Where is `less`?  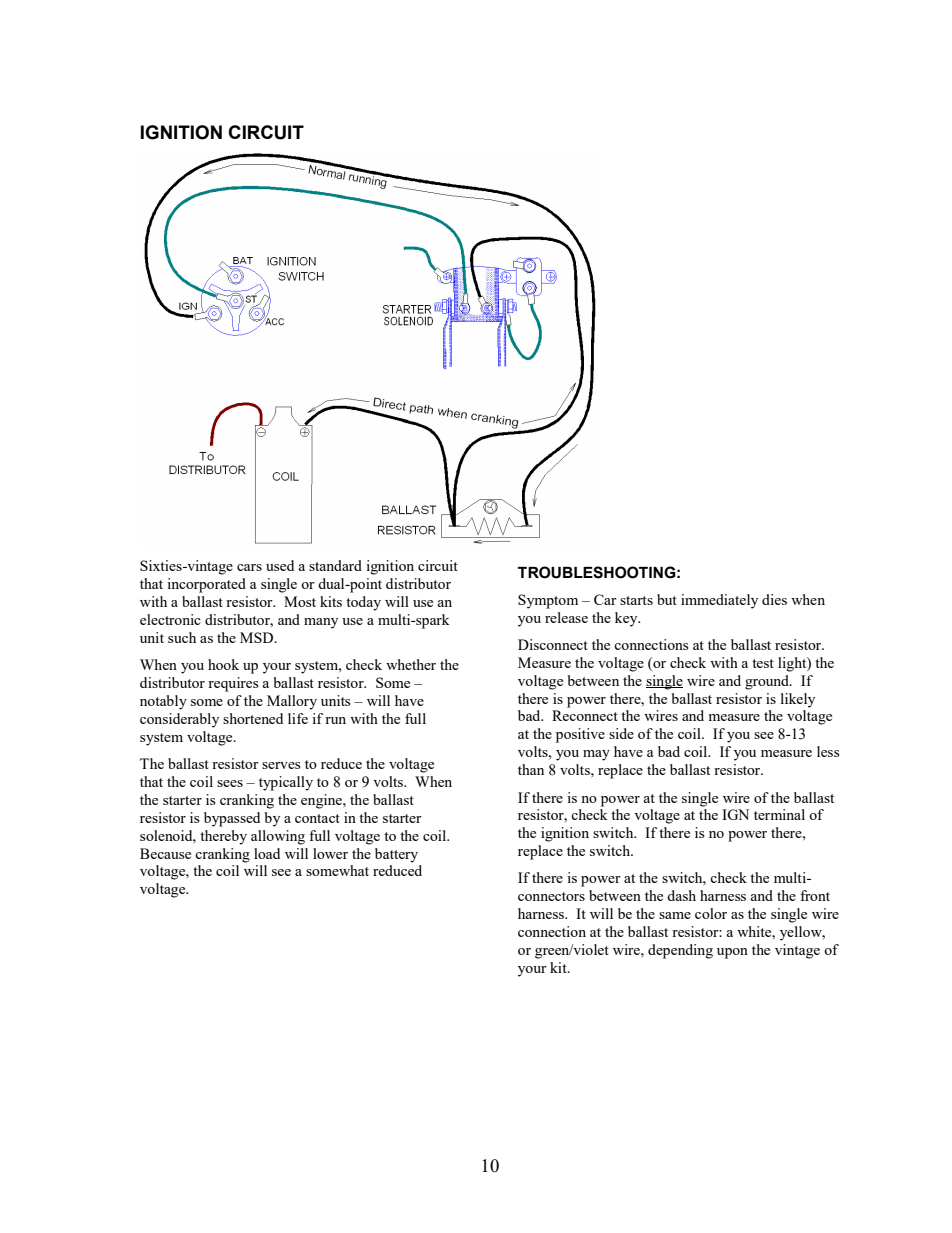
less is located at coordinates (828, 751).
